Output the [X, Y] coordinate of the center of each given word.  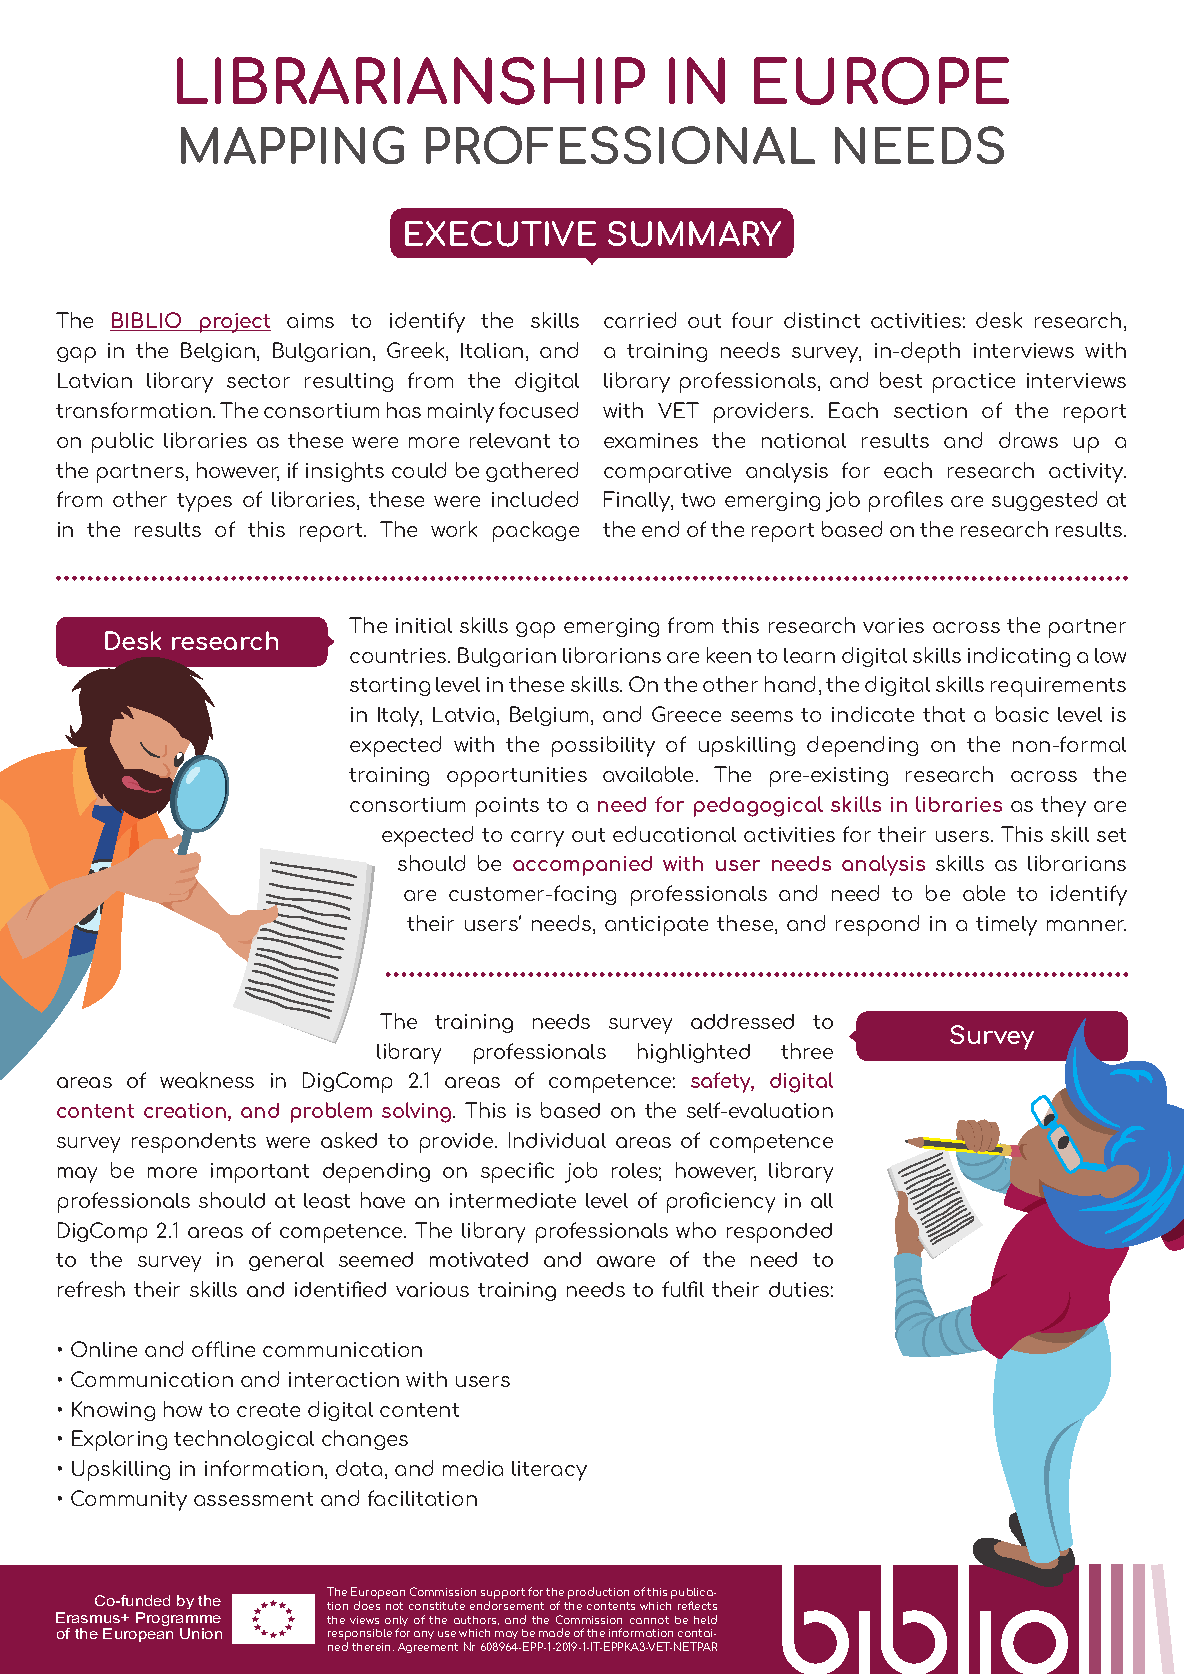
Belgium [551, 716]
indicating [1019, 657]
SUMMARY [694, 234]
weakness [207, 1080]
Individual [557, 1140]
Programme [178, 1620]
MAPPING [292, 145]
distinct [822, 320]
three [807, 1051]
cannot [649, 1620]
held [705, 1619]
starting [390, 686]
